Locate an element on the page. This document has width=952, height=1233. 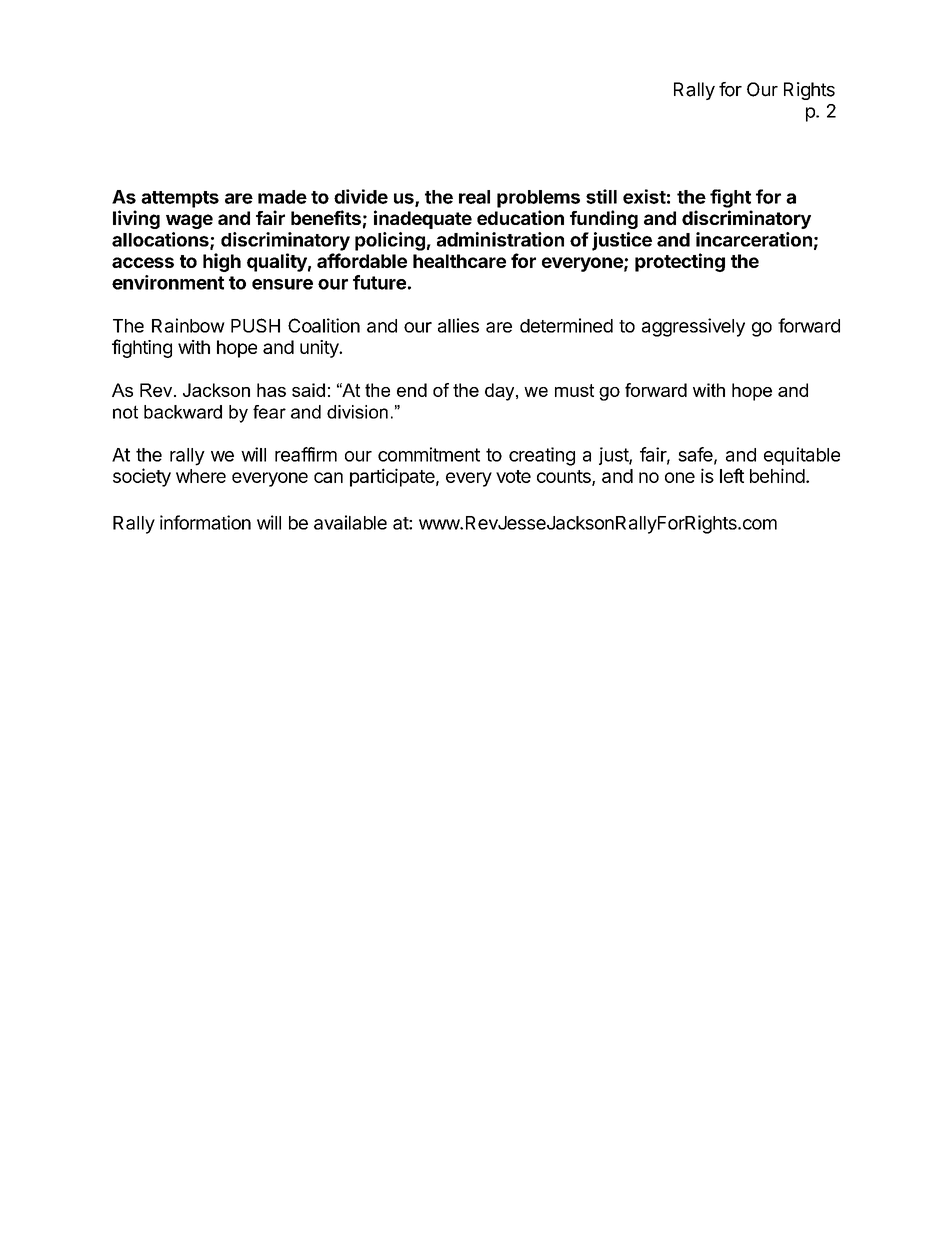
protecting is located at coordinates (680, 262).
